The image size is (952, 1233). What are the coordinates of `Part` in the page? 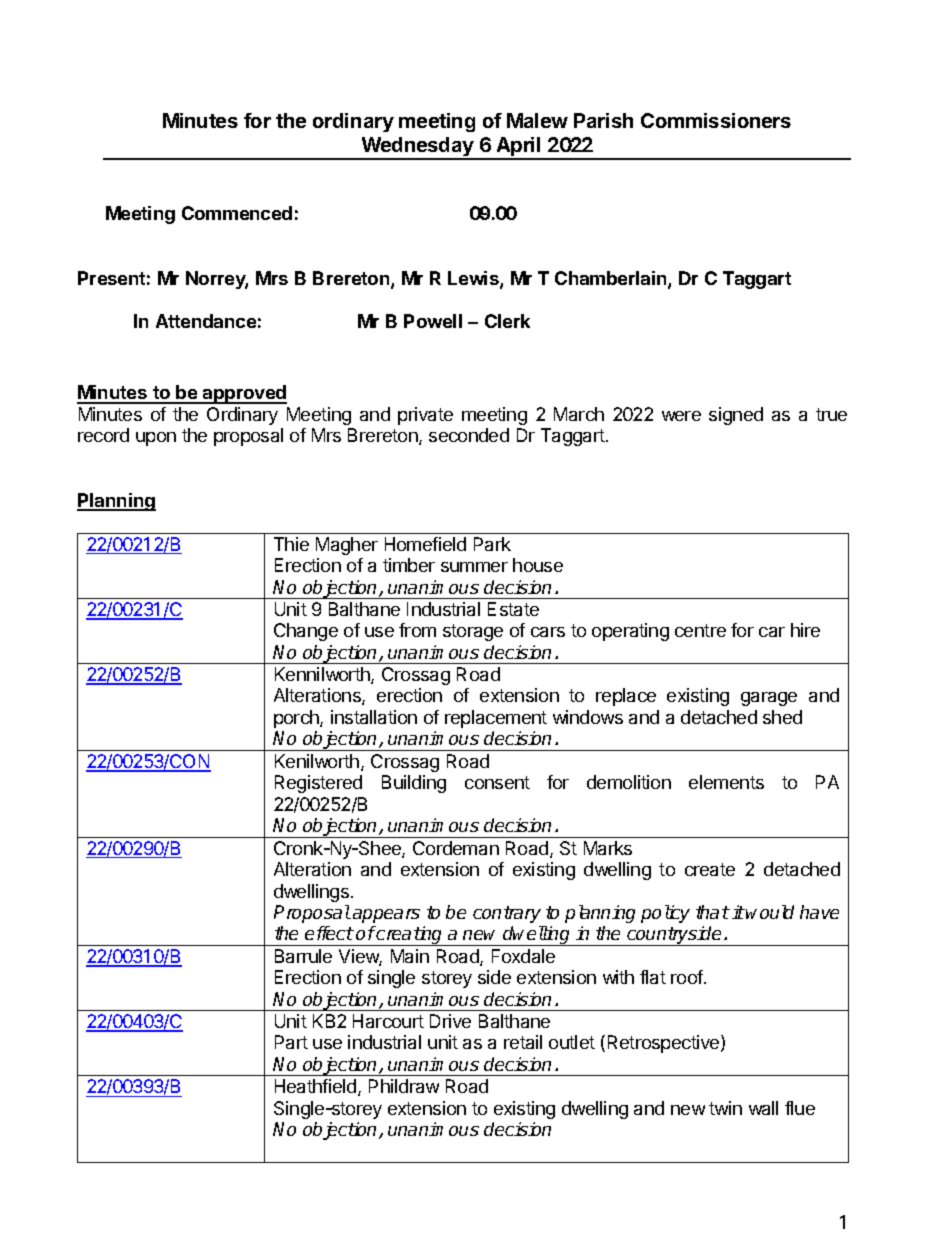 It's located at (291, 1042).
